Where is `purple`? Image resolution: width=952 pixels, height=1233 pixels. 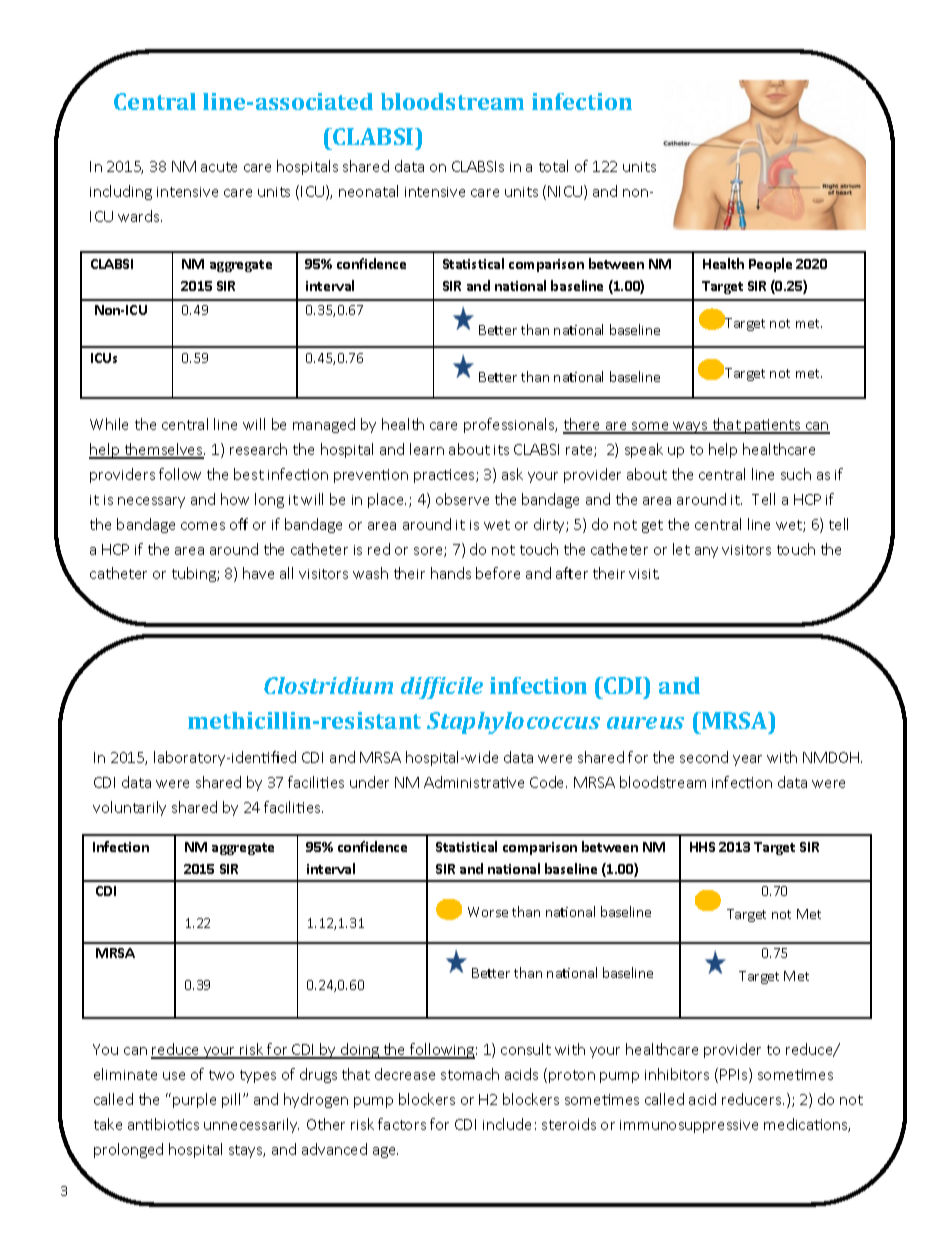 purple is located at coordinates (194, 1100).
